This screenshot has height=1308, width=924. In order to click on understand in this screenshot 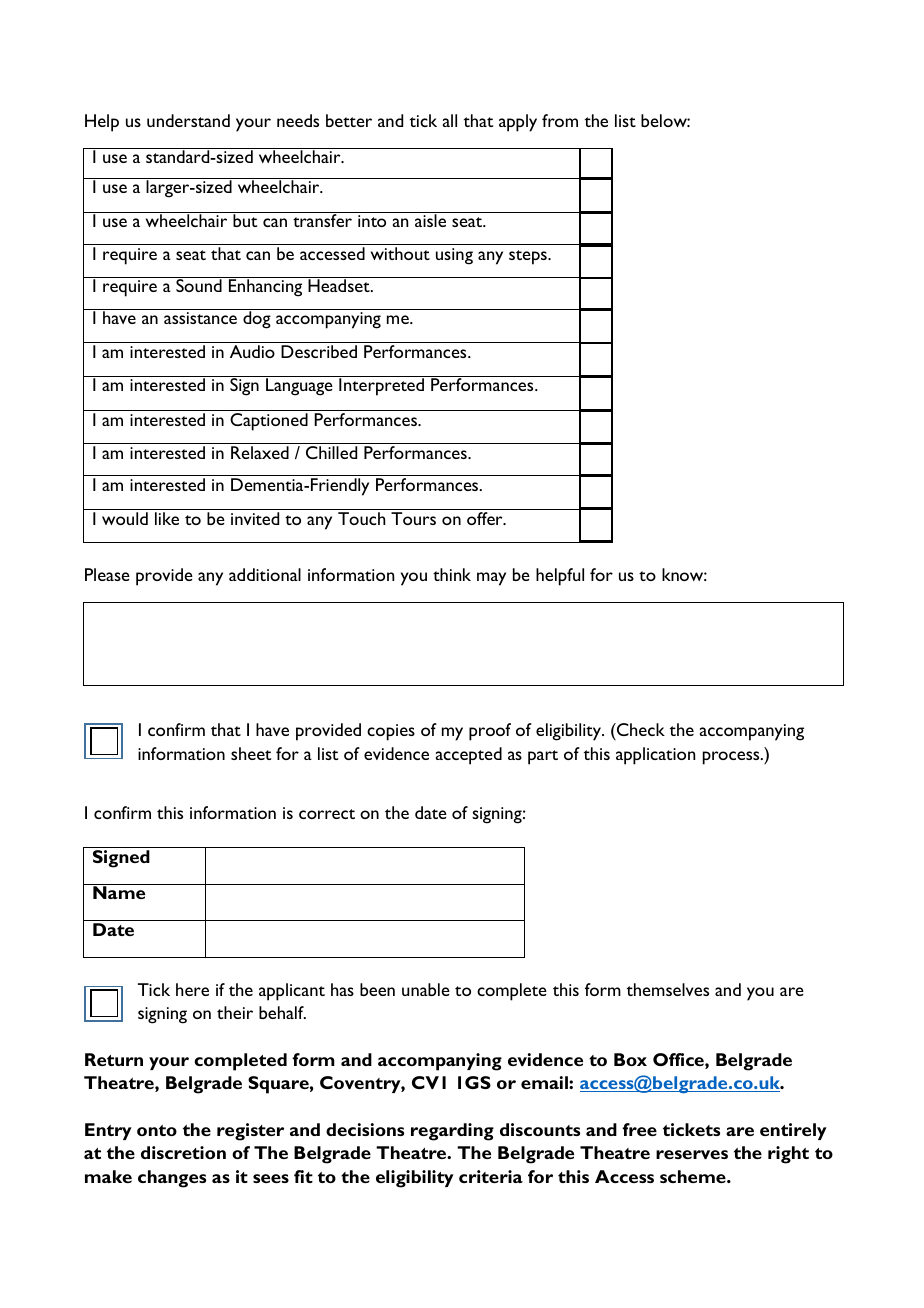, I will do `click(188, 120)`.
